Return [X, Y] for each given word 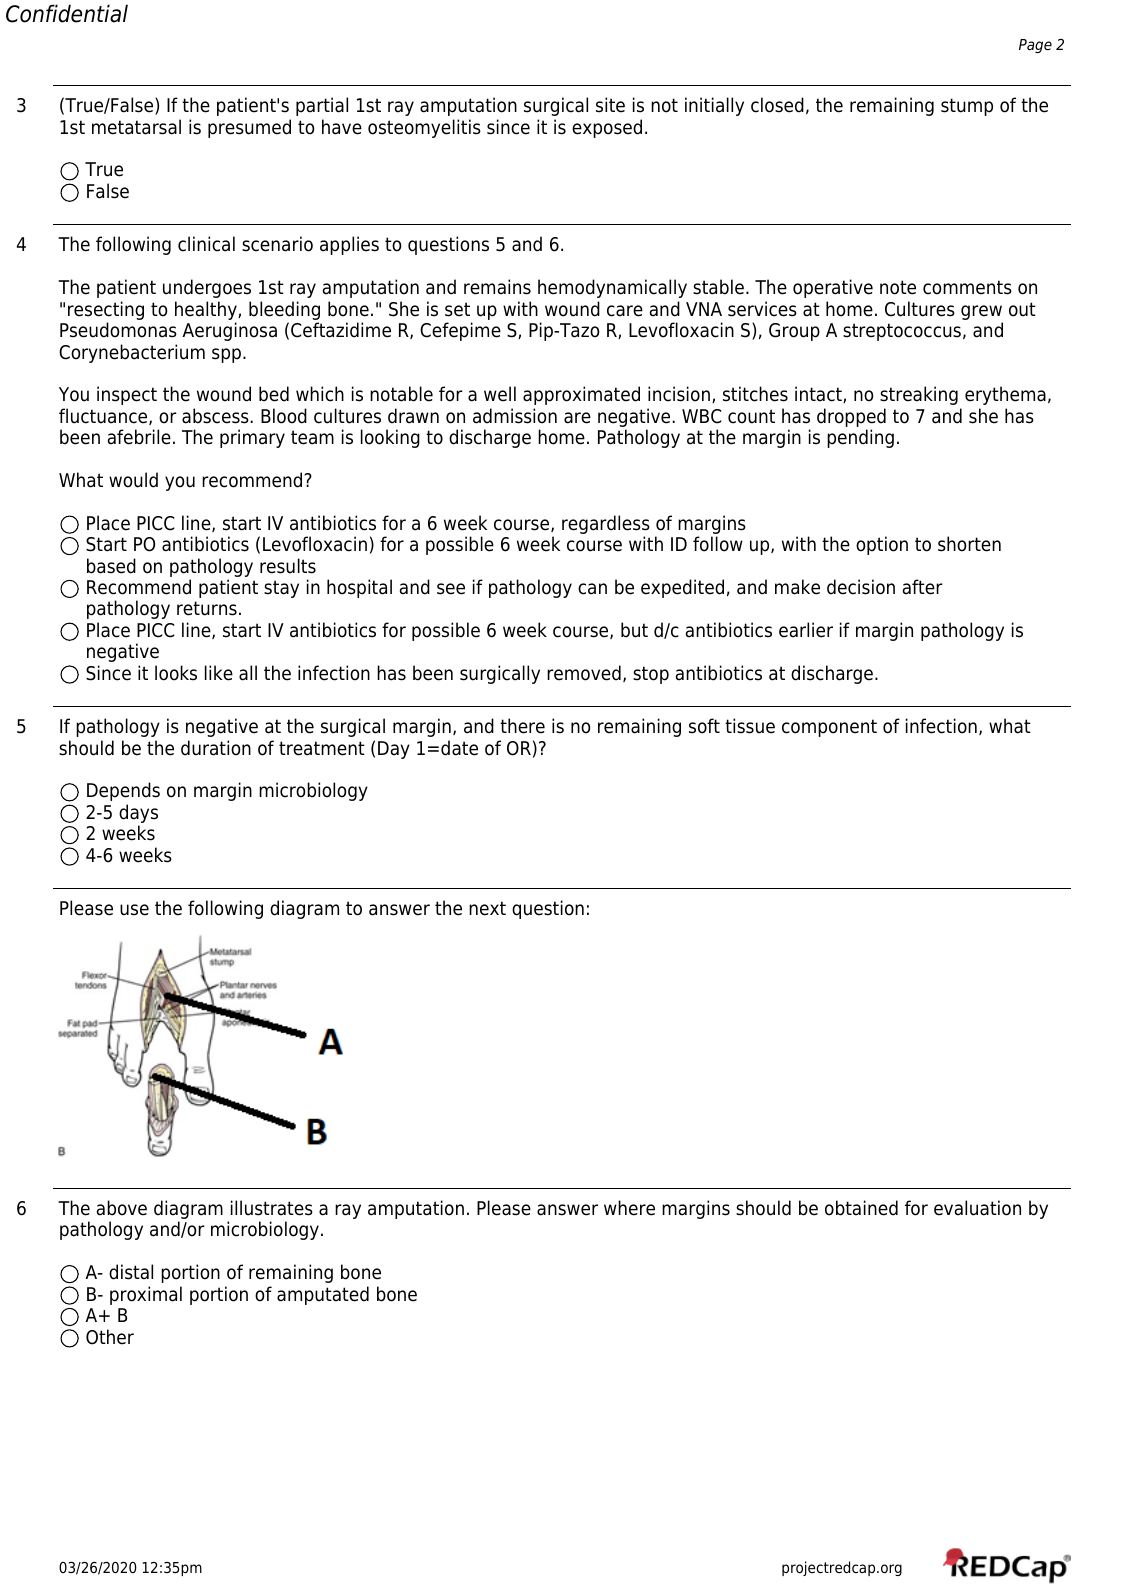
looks [176, 673]
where [629, 1208]
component [829, 728]
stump [967, 107]
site [610, 105]
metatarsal [136, 127]
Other [110, 1337]
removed [584, 673]
